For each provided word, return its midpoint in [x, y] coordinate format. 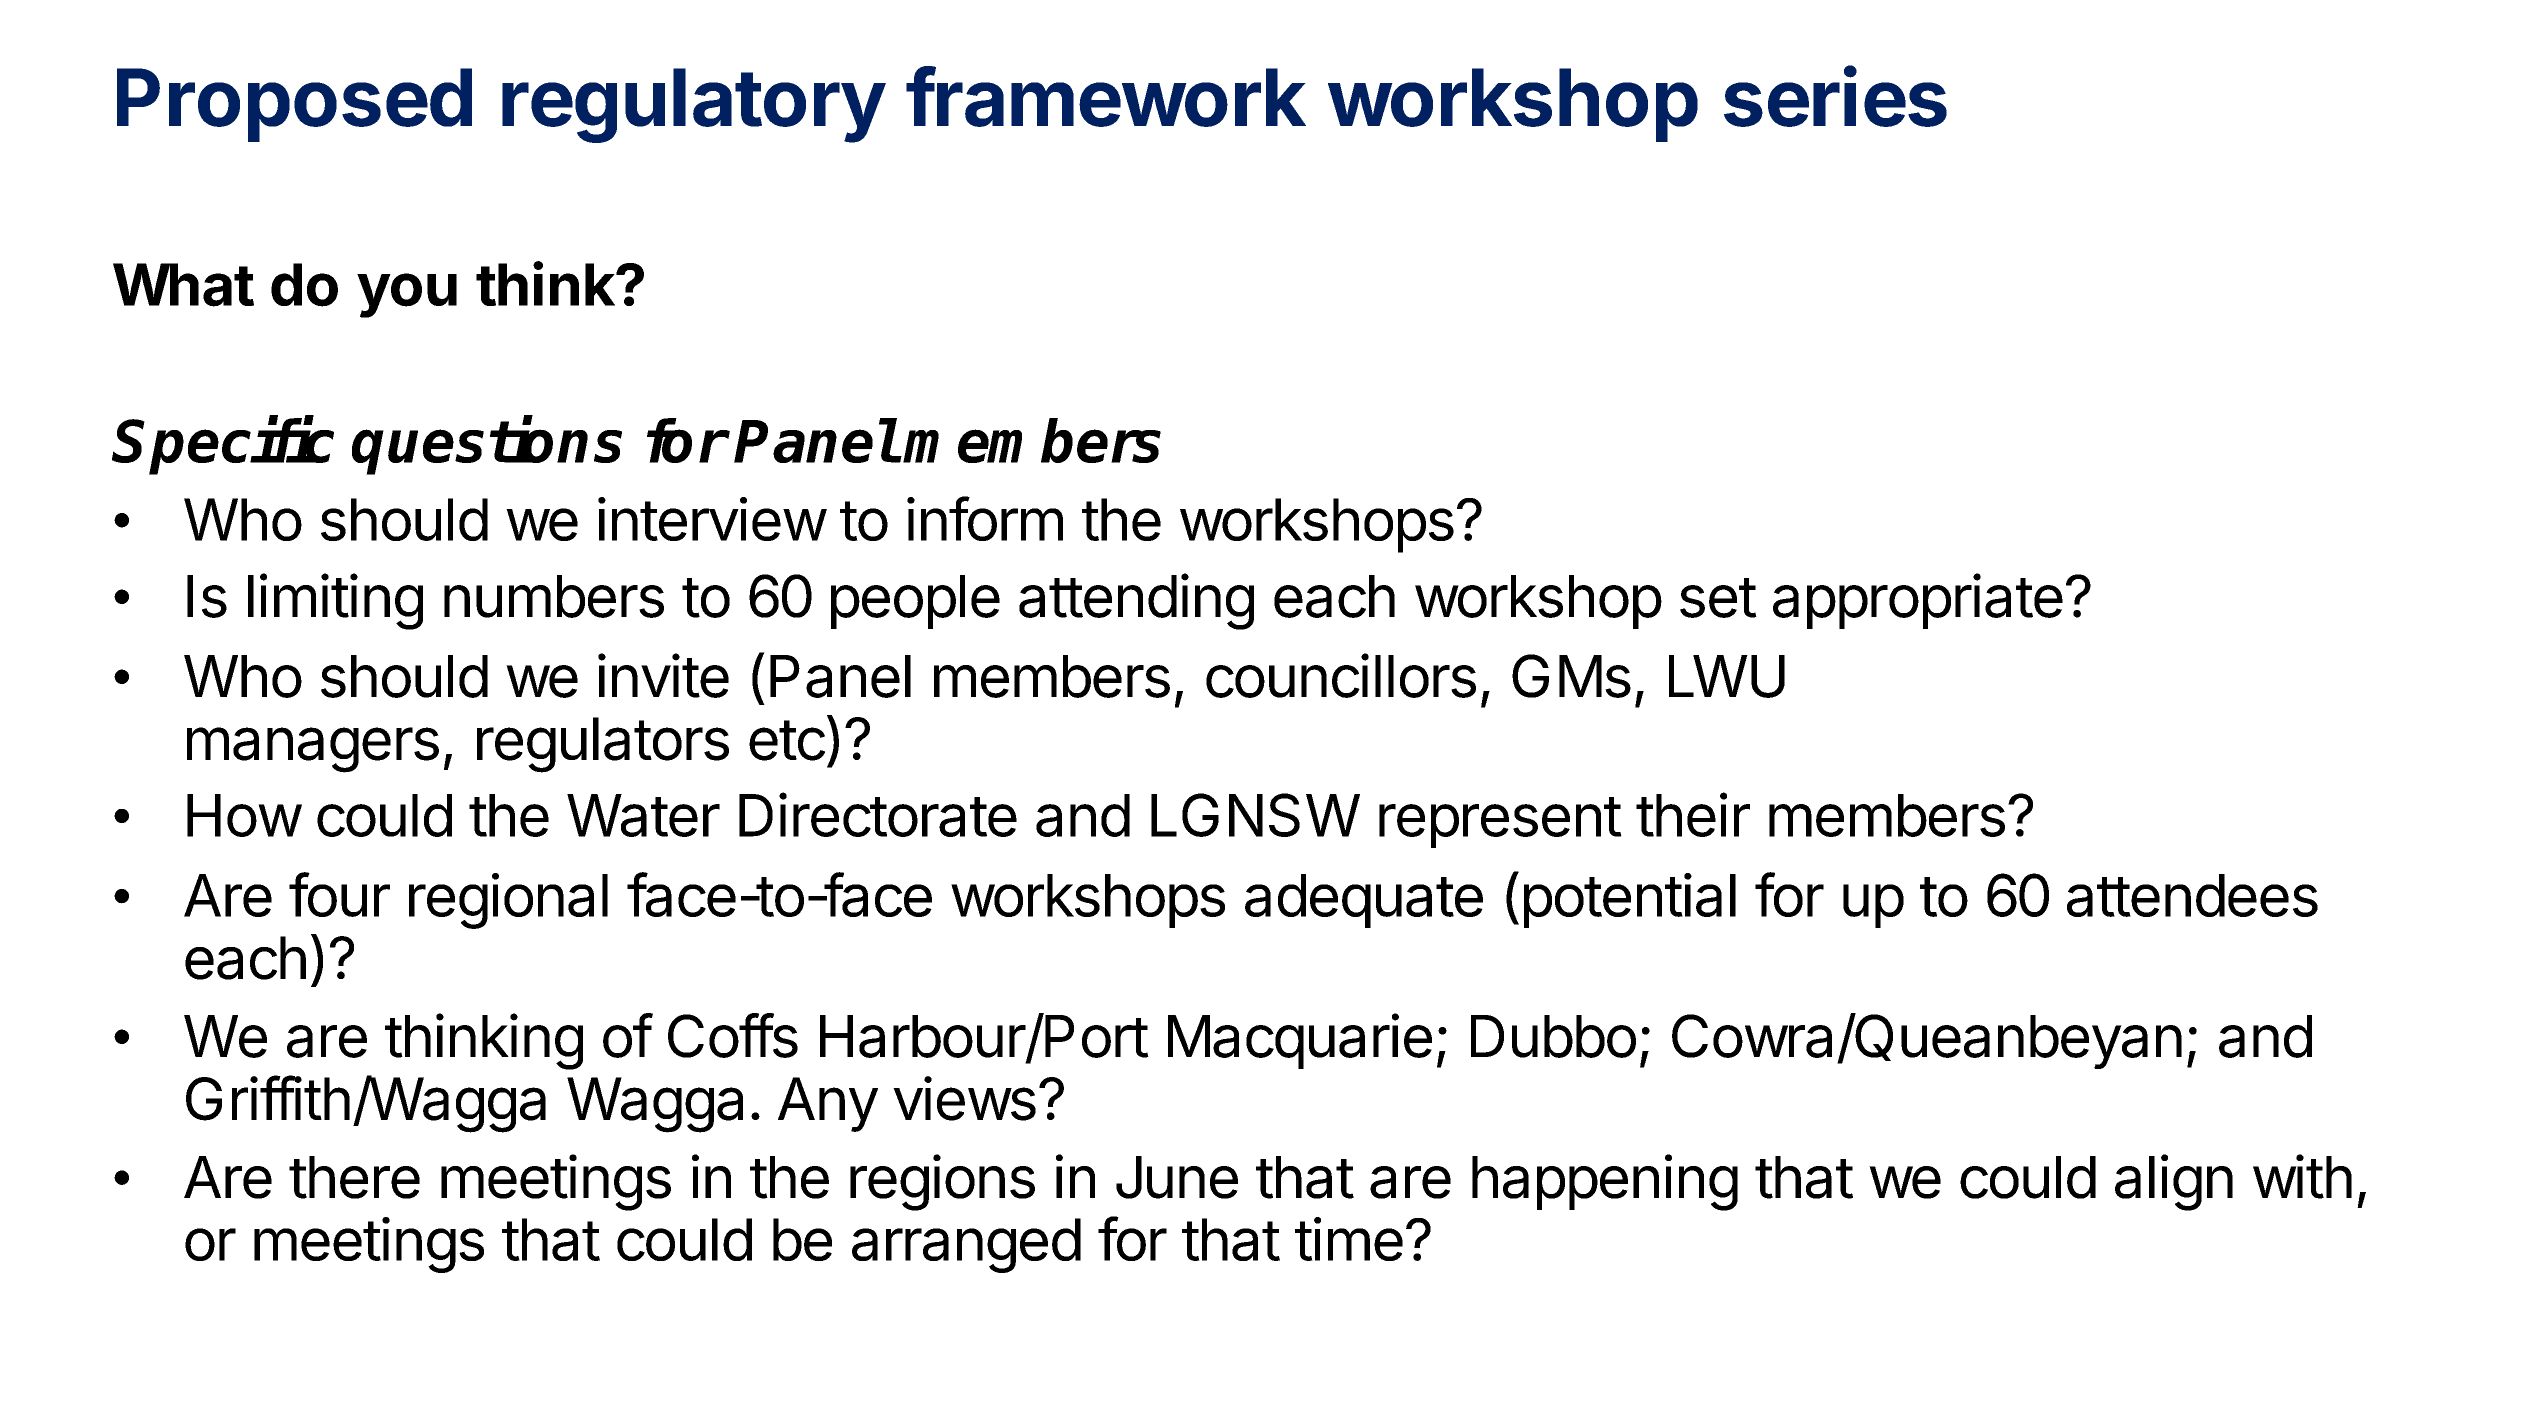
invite [663, 675]
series [1835, 96]
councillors [1341, 675]
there [354, 1177]
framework [1106, 96]
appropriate [1918, 601]
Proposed [294, 105]
